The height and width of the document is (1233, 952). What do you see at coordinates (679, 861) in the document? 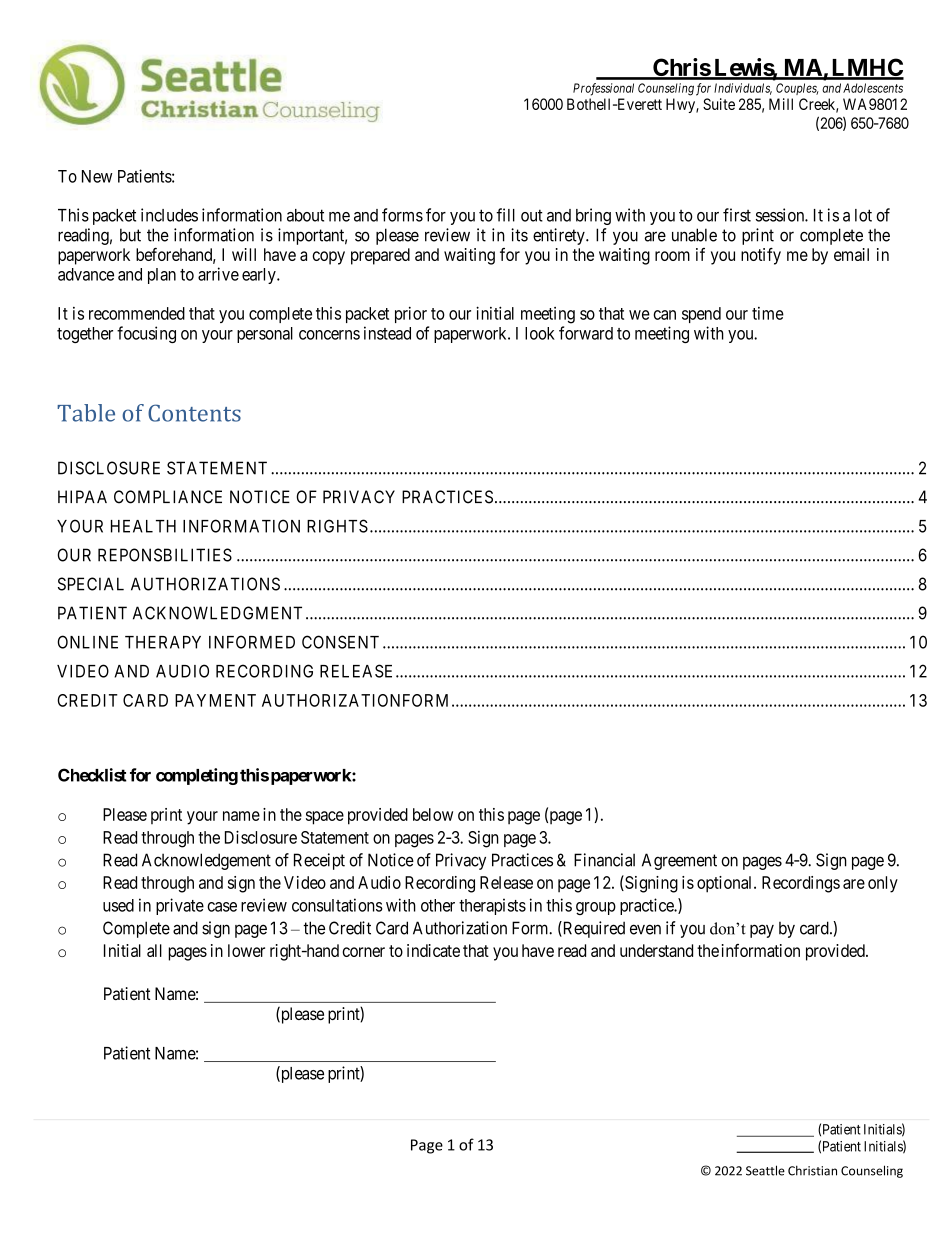
I see `Agreement` at bounding box center [679, 861].
